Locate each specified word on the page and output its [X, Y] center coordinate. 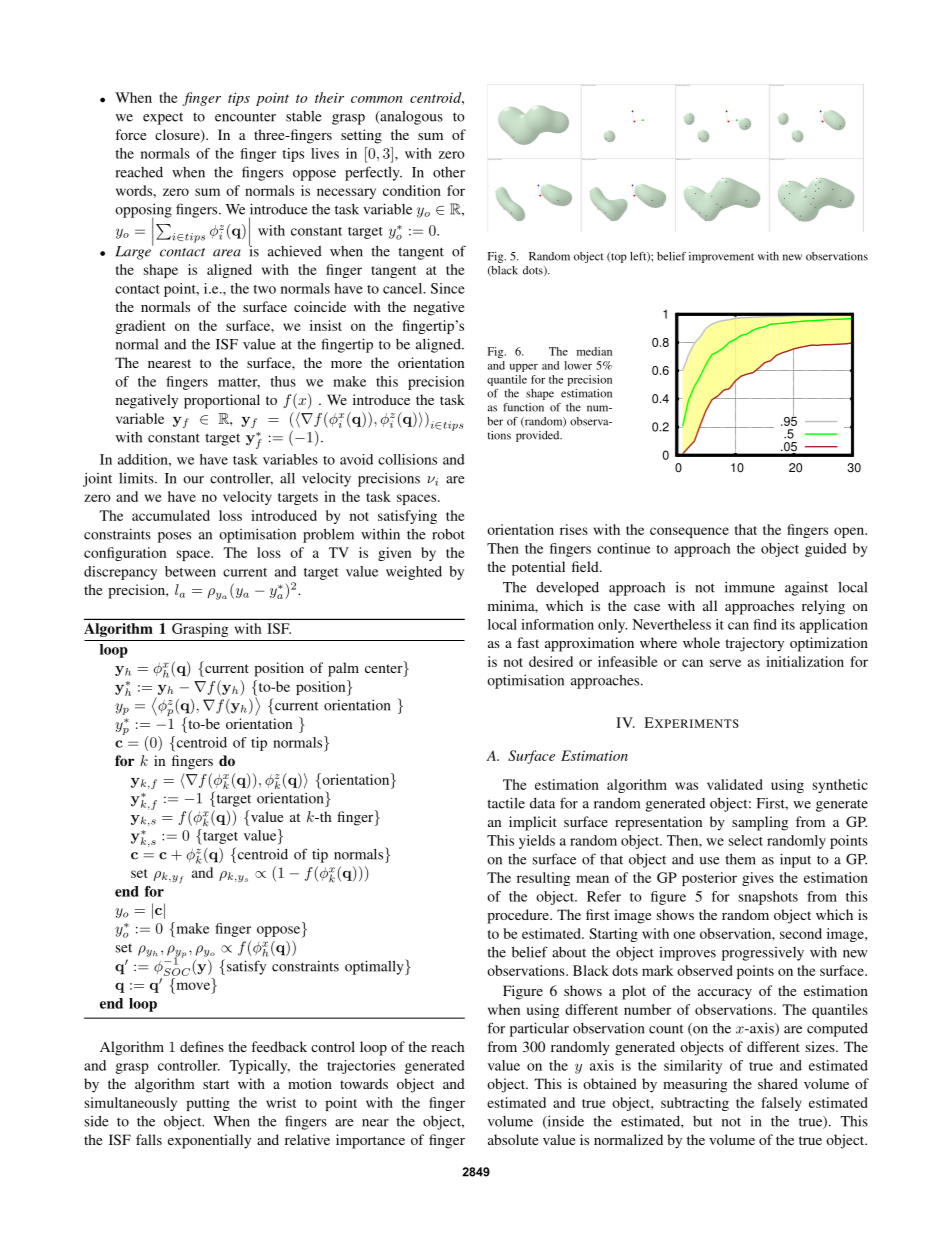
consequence [689, 532]
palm [343, 669]
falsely [782, 1104]
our [193, 480]
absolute [513, 1139]
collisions [407, 459]
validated [735, 784]
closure [178, 136]
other [449, 172]
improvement [721, 257]
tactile [506, 803]
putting [208, 1104]
